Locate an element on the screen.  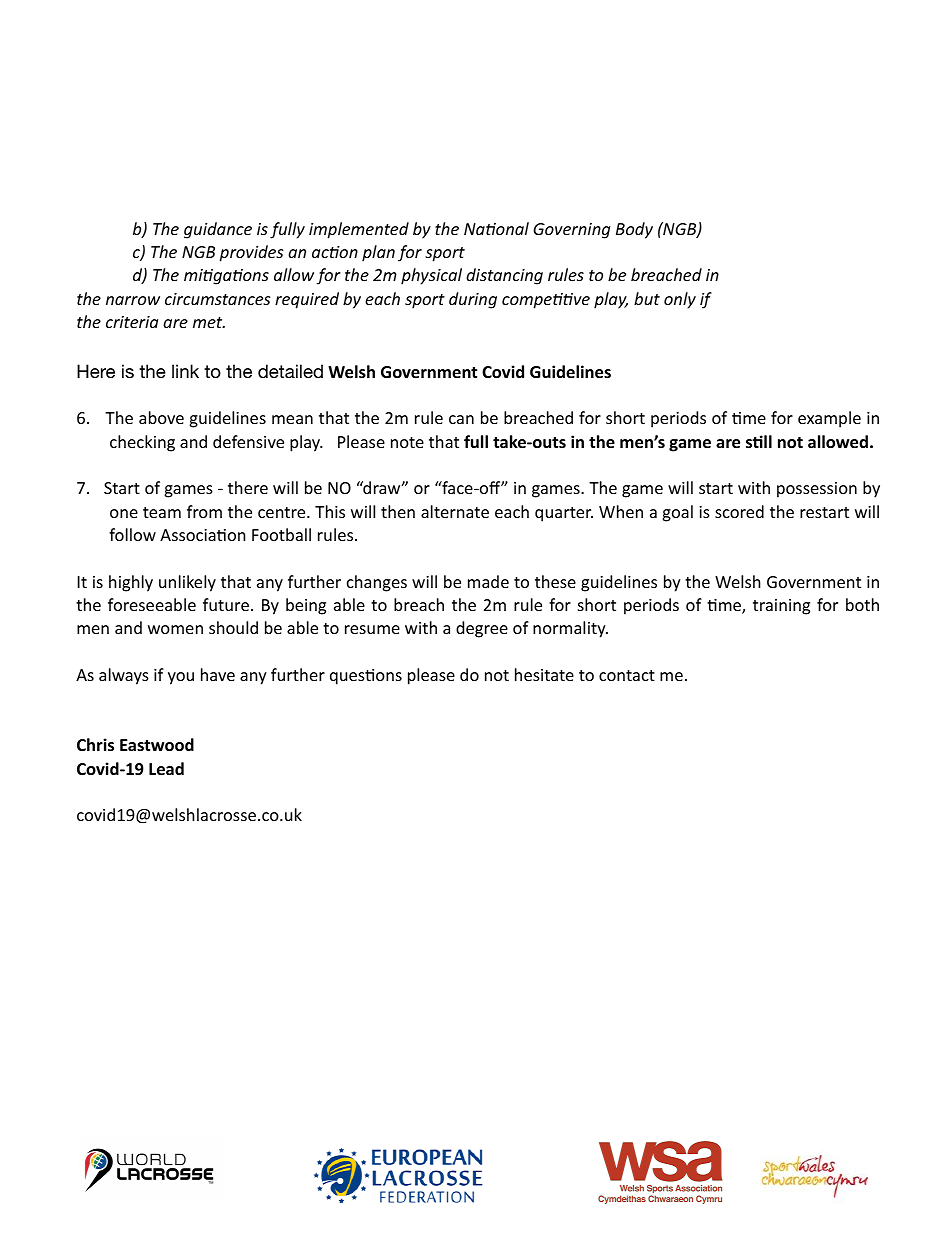
from is located at coordinates (204, 511).
